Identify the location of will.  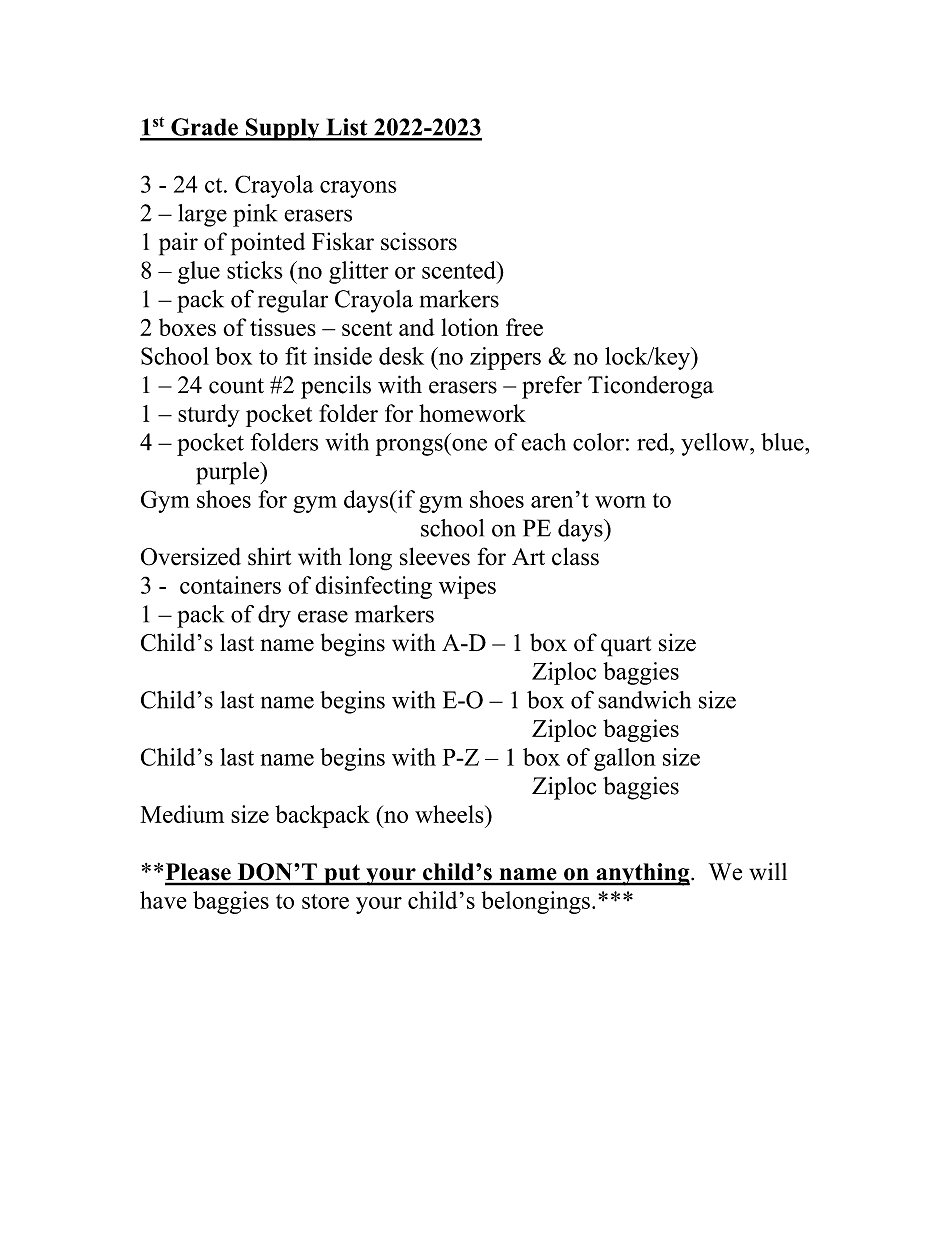
(768, 871).
